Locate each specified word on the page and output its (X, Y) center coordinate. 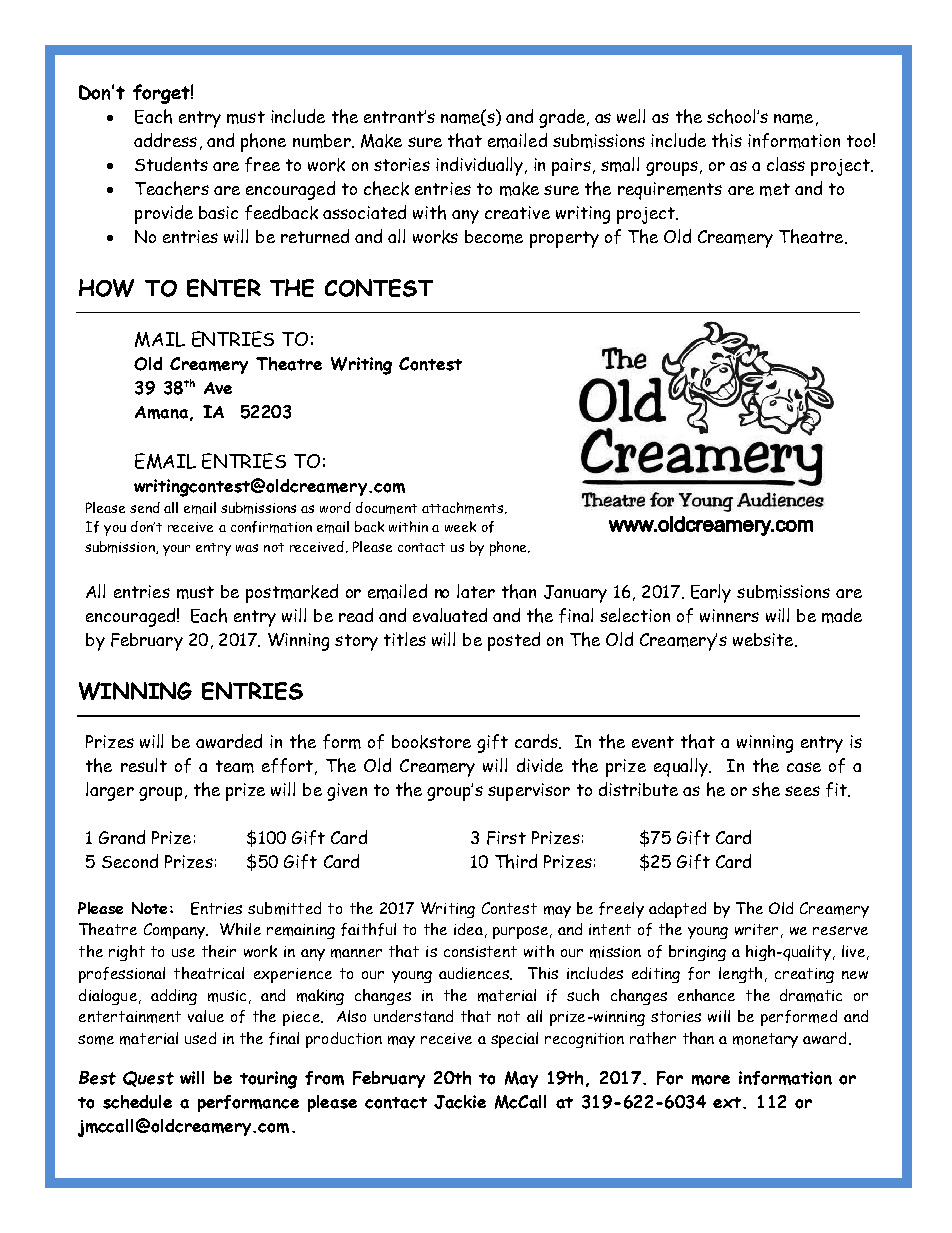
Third (516, 861)
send (145, 507)
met (775, 189)
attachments (464, 508)
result (144, 765)
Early (711, 593)
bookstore (431, 742)
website (764, 640)
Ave (218, 388)
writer (756, 929)
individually (479, 166)
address (165, 140)
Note (149, 908)
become (494, 237)
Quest (148, 1079)
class (786, 164)
